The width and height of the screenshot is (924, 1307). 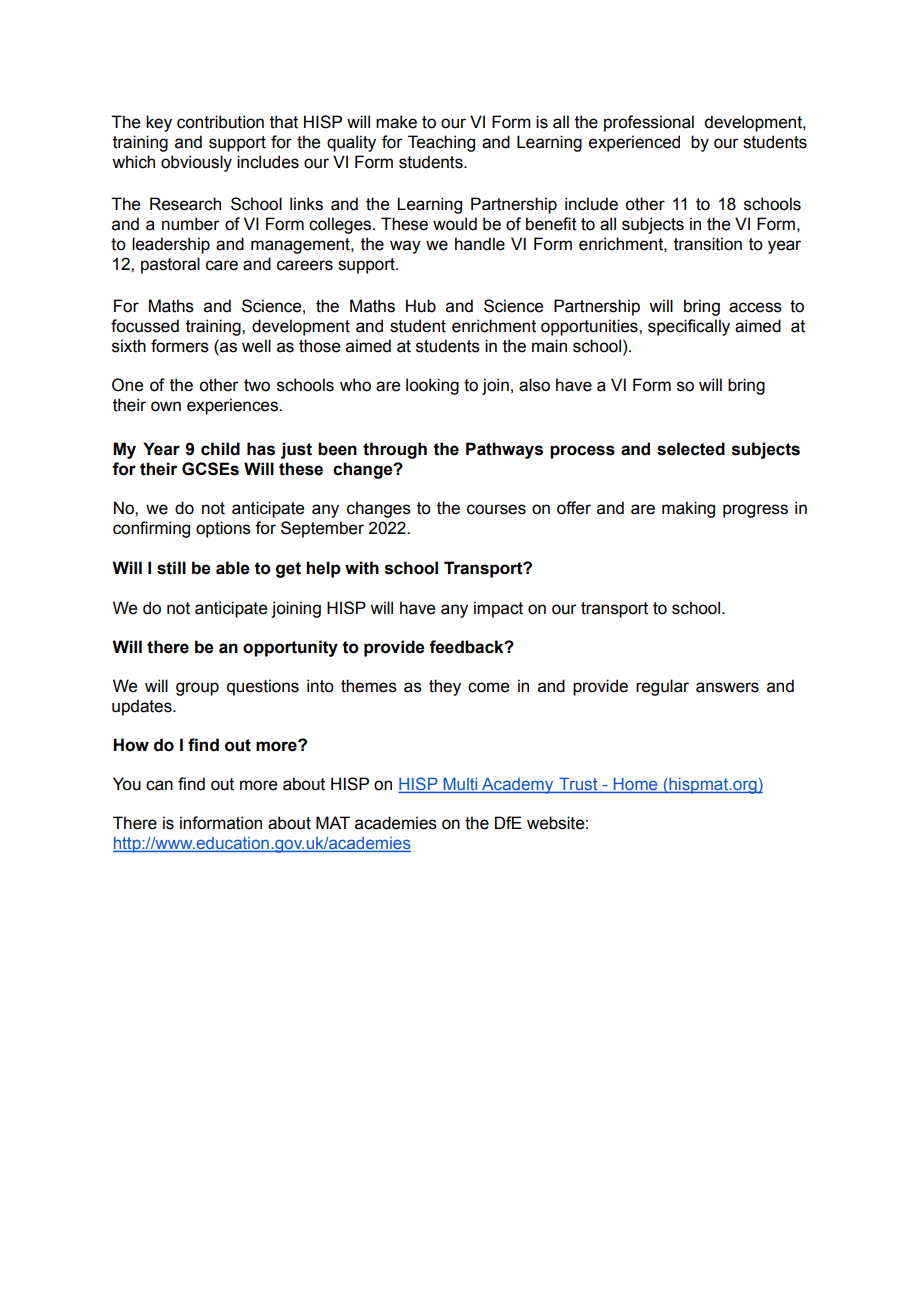 What do you see at coordinates (220, 449) in the screenshot?
I see `child` at bounding box center [220, 449].
